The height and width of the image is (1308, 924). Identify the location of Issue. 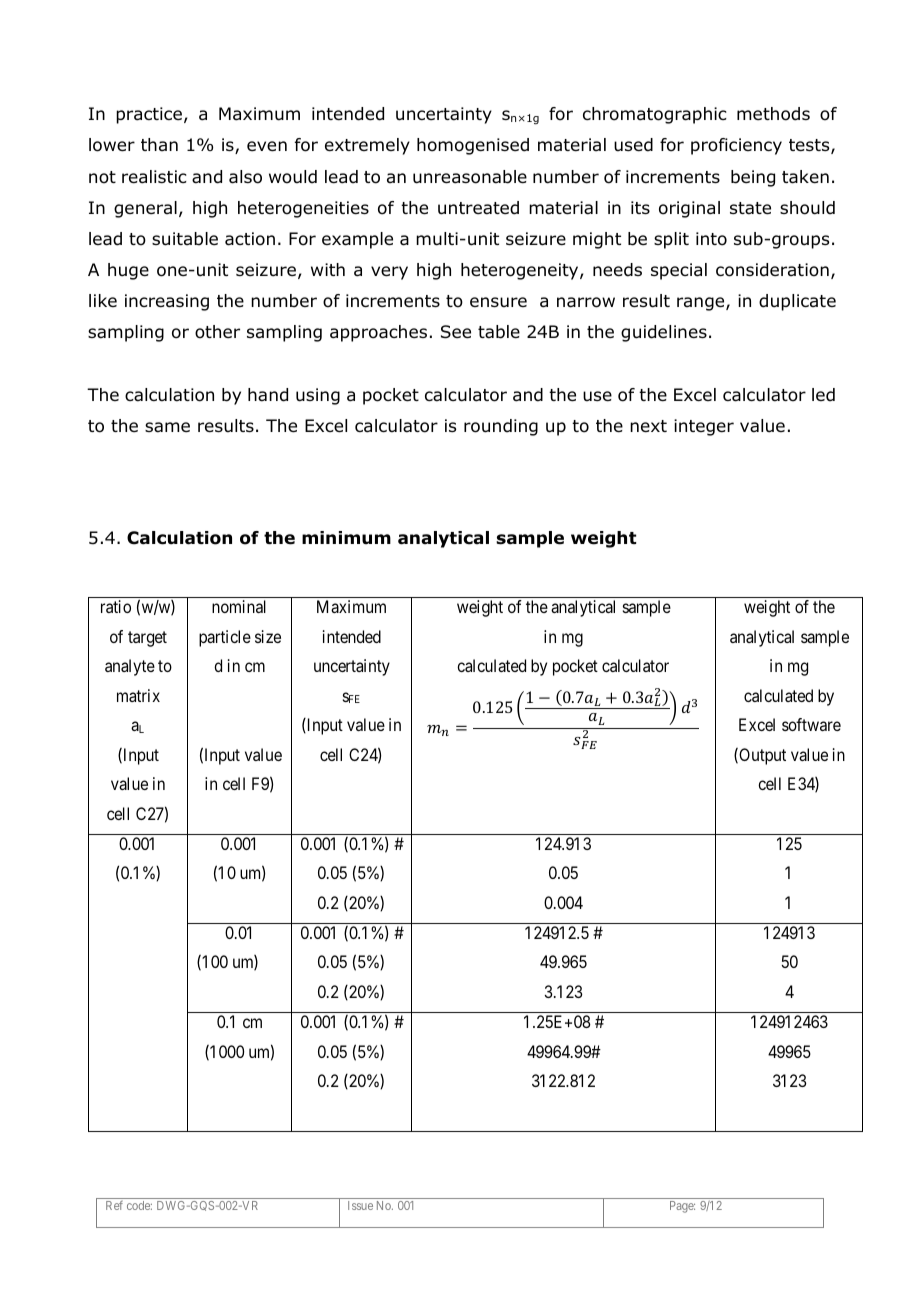
(360, 1205).
